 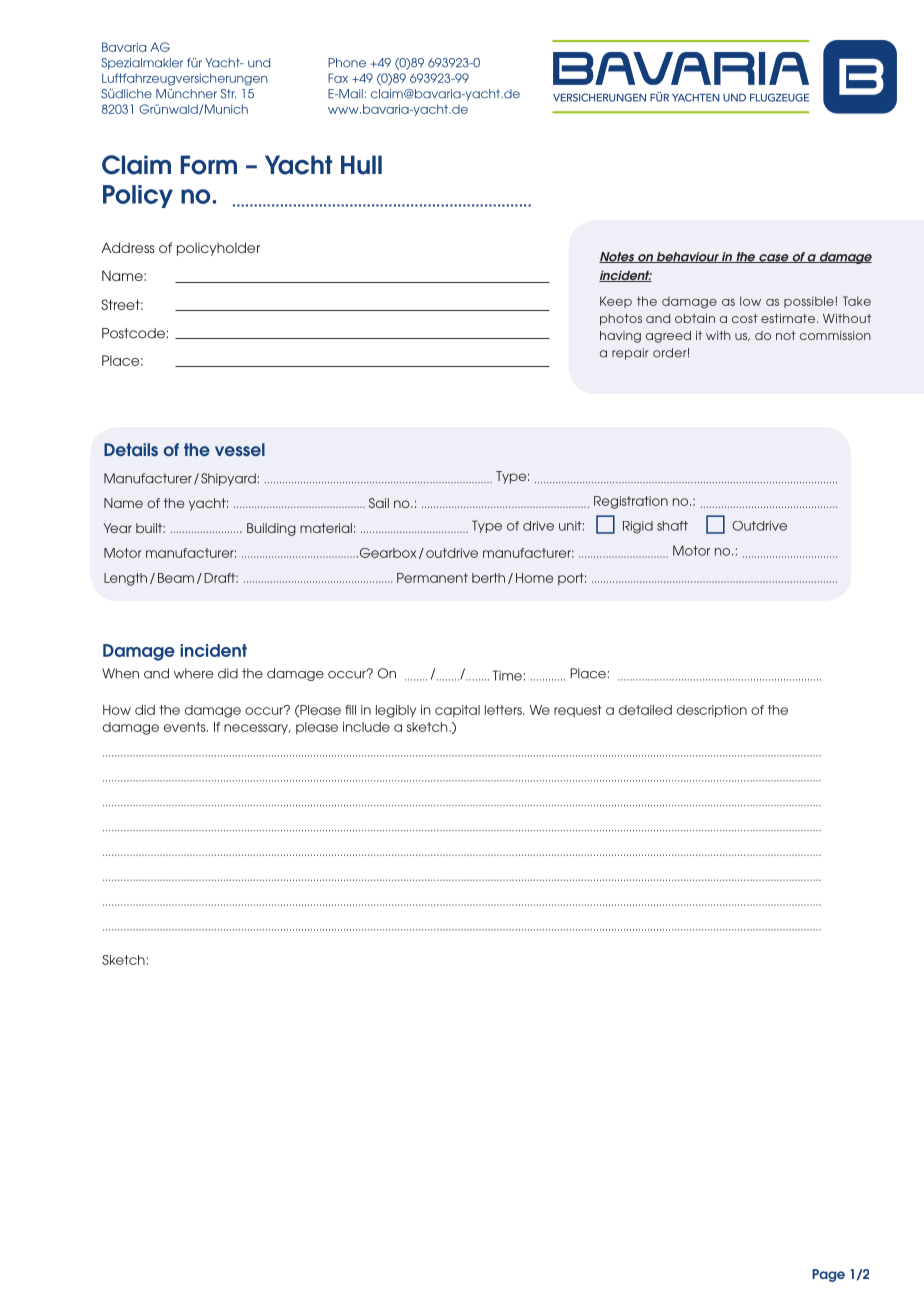 What do you see at coordinates (209, 165) in the image?
I see `Form` at bounding box center [209, 165].
